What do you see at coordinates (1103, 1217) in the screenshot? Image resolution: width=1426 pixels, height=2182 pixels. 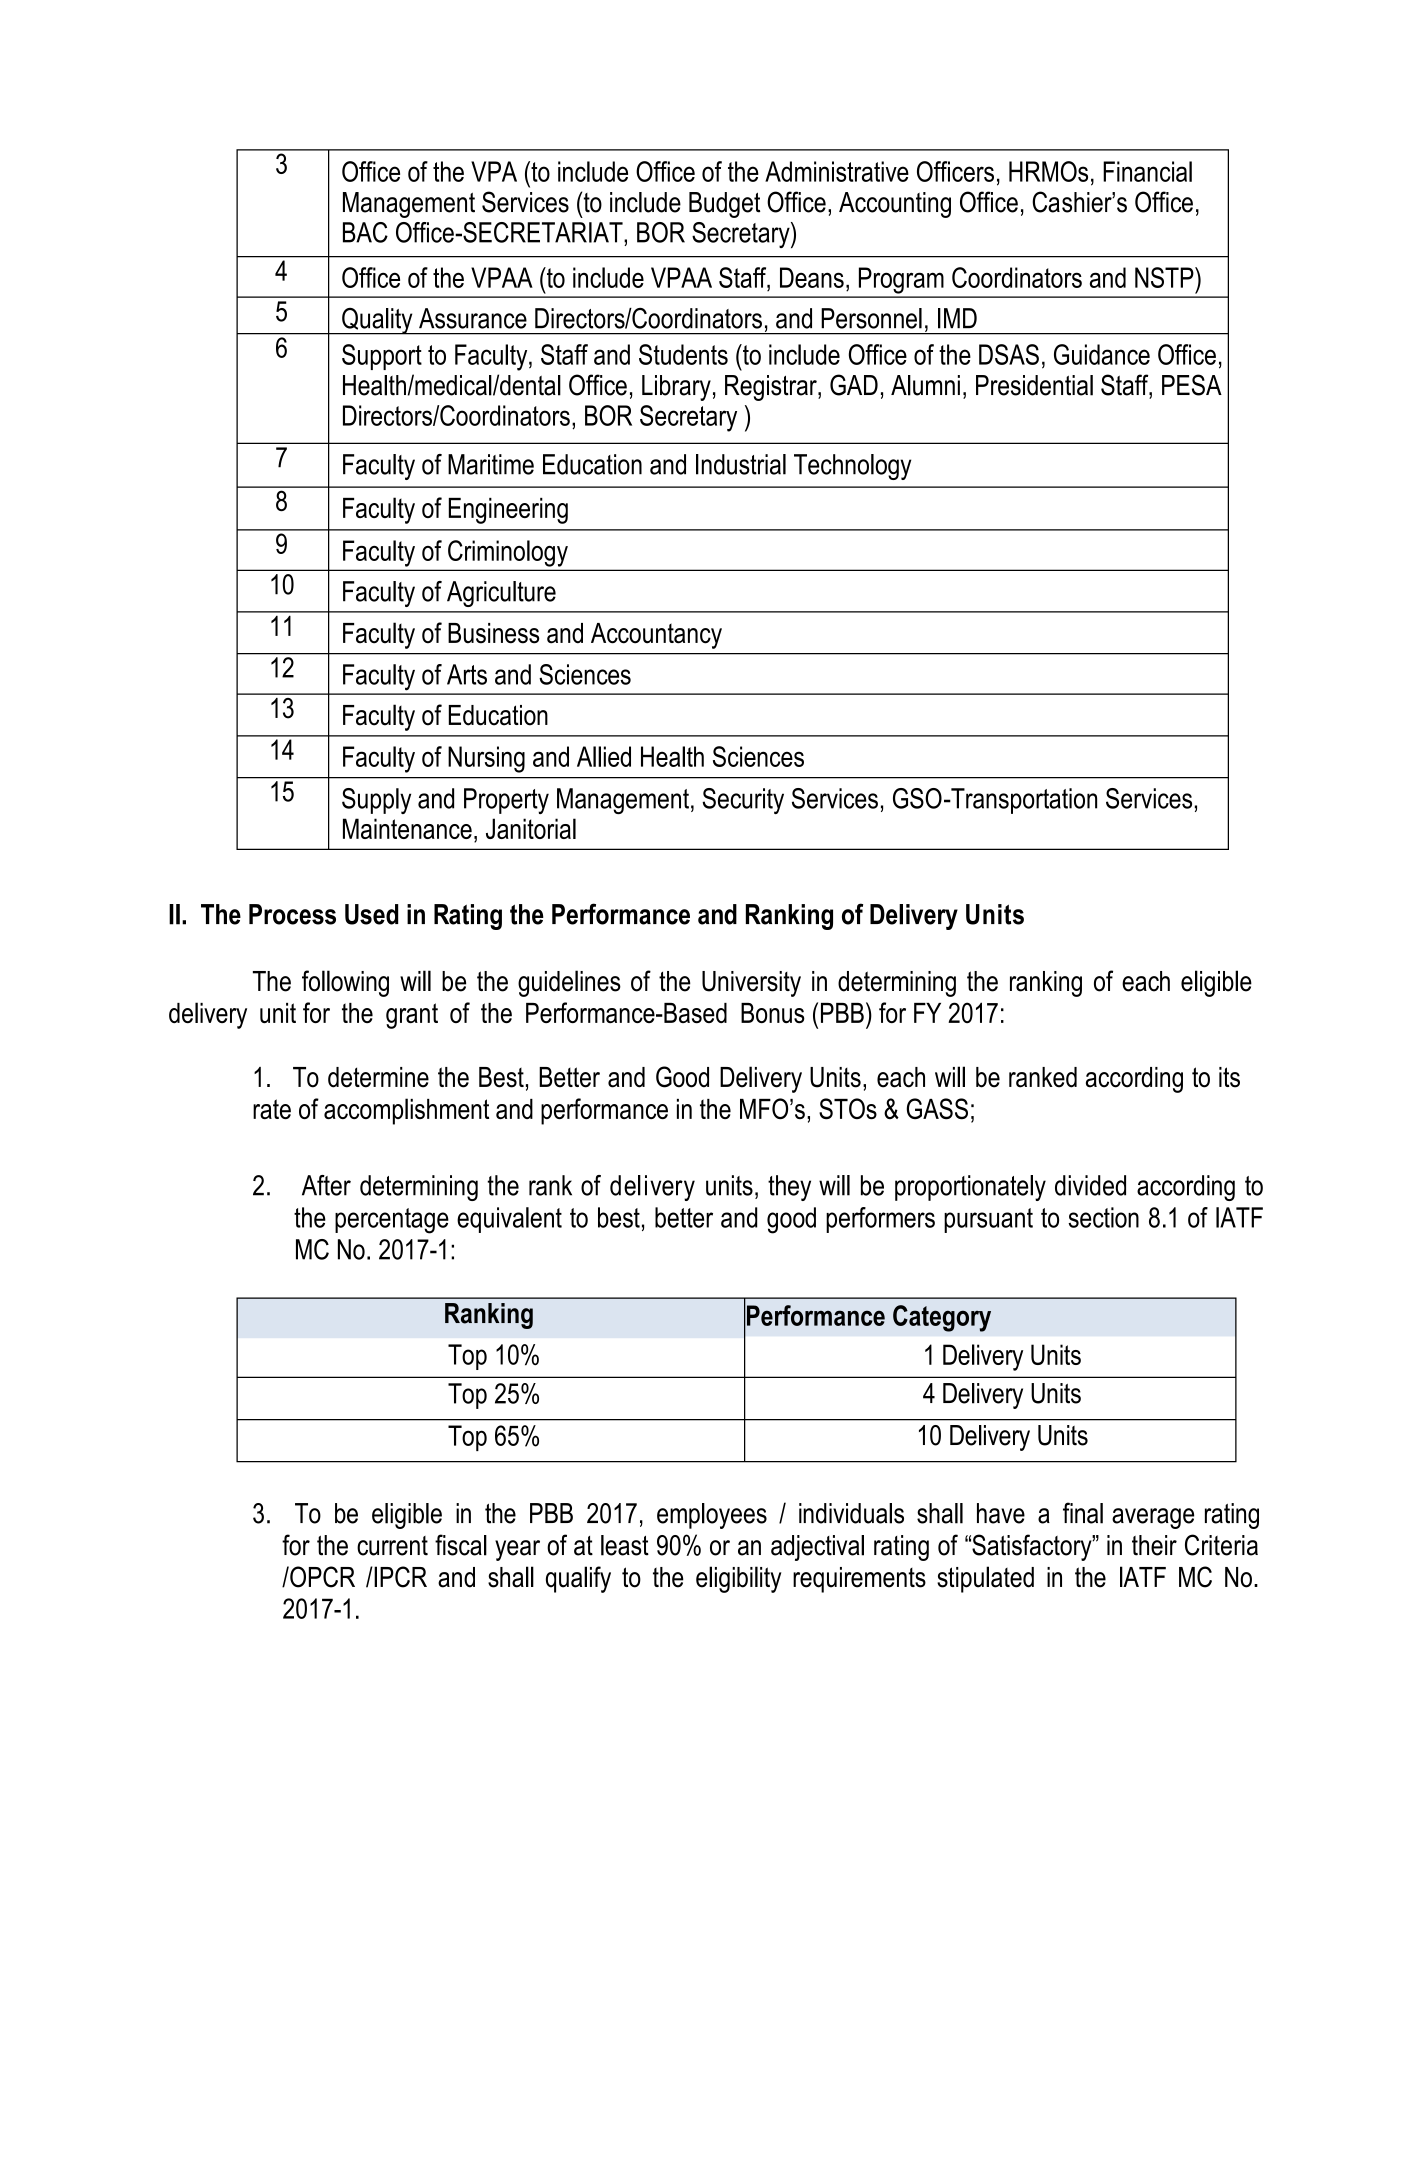 I see `section` at bounding box center [1103, 1217].
